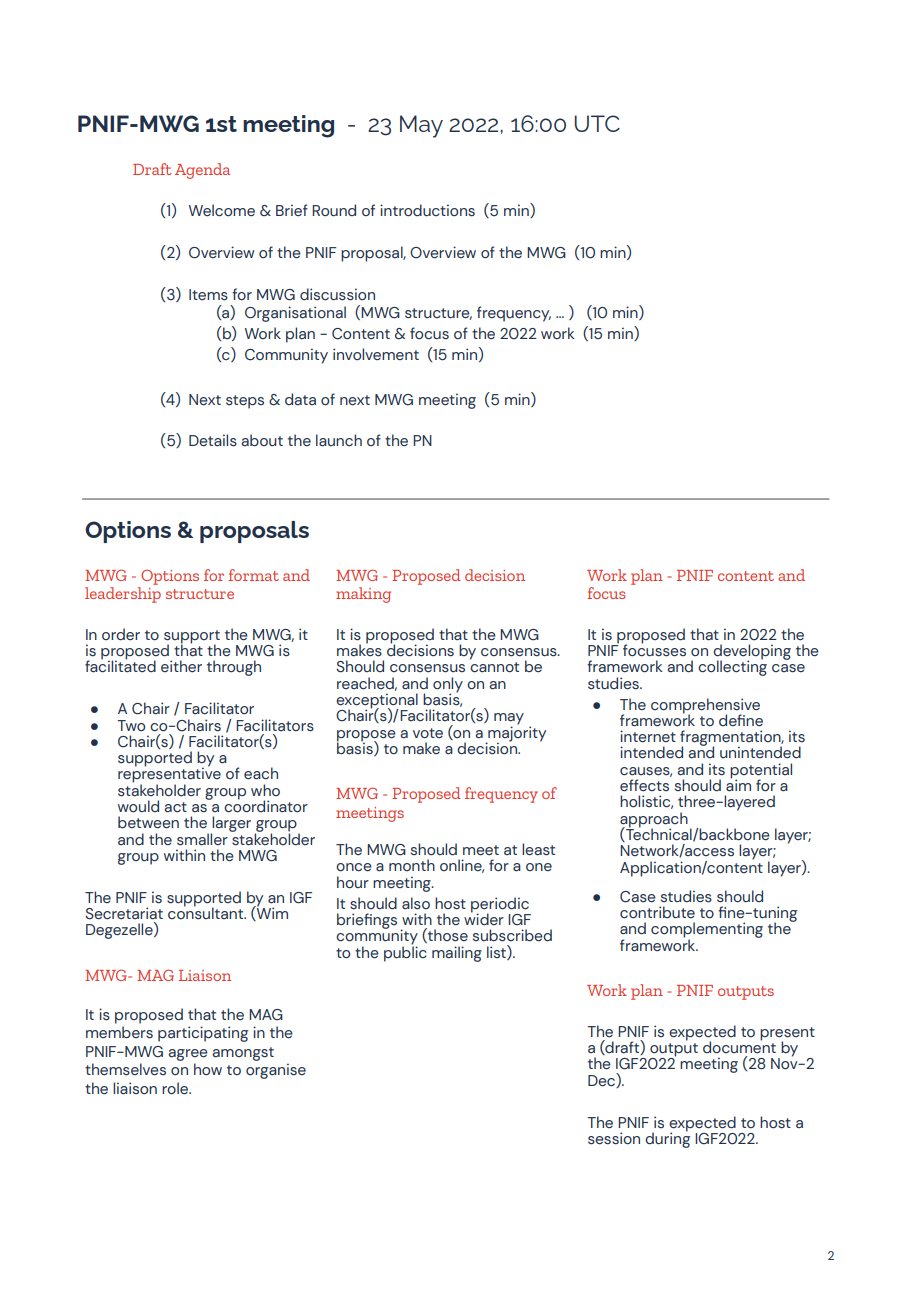 Image resolution: width=924 pixels, height=1307 pixels. Describe the element at coordinates (448, 686) in the page. I see `only` at that location.
